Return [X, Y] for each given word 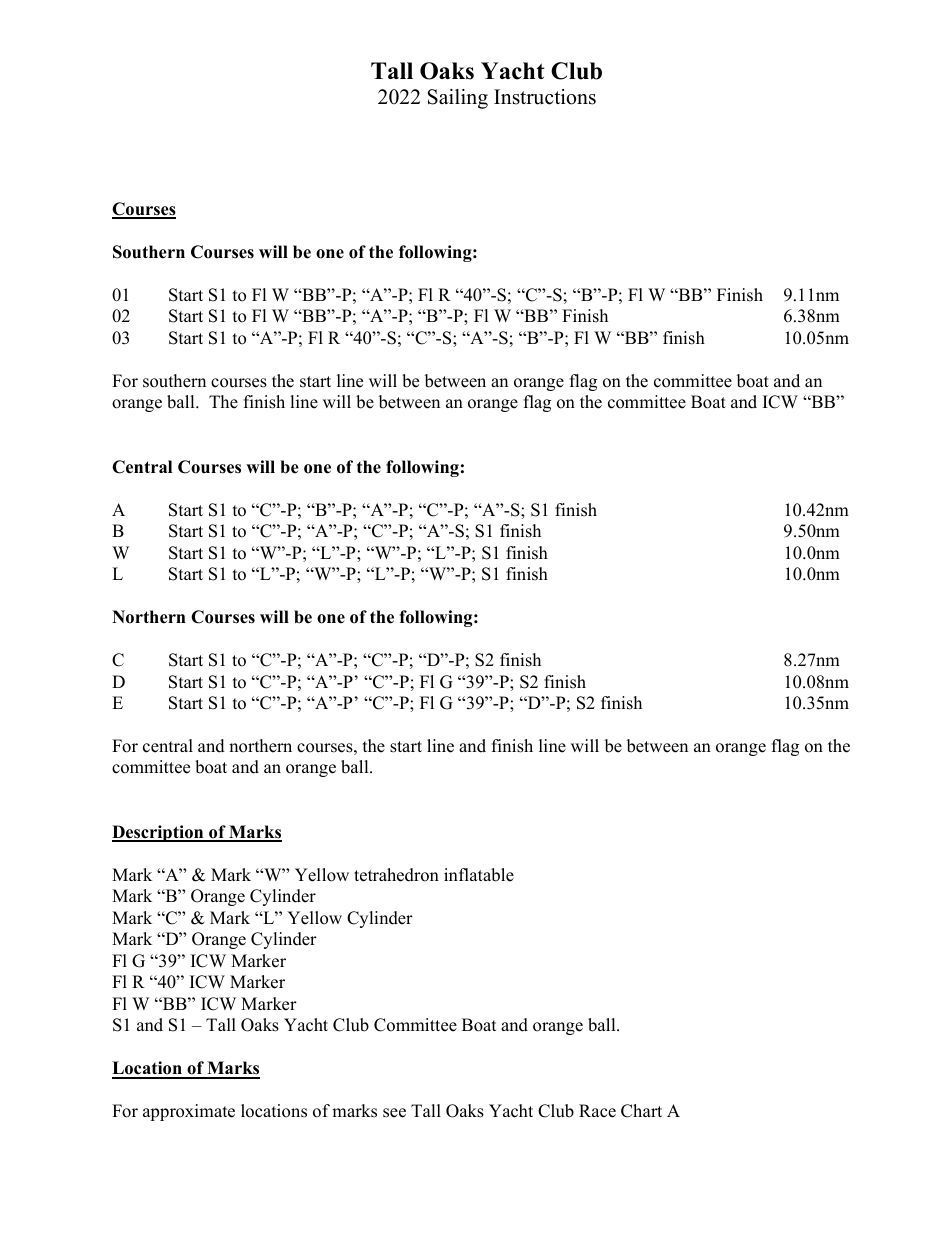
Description [159, 833]
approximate [189, 1112]
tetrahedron [396, 875]
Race [597, 1111]
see [394, 1113]
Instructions [545, 97]
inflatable [479, 875]
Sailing [458, 99]
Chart [641, 1111]
